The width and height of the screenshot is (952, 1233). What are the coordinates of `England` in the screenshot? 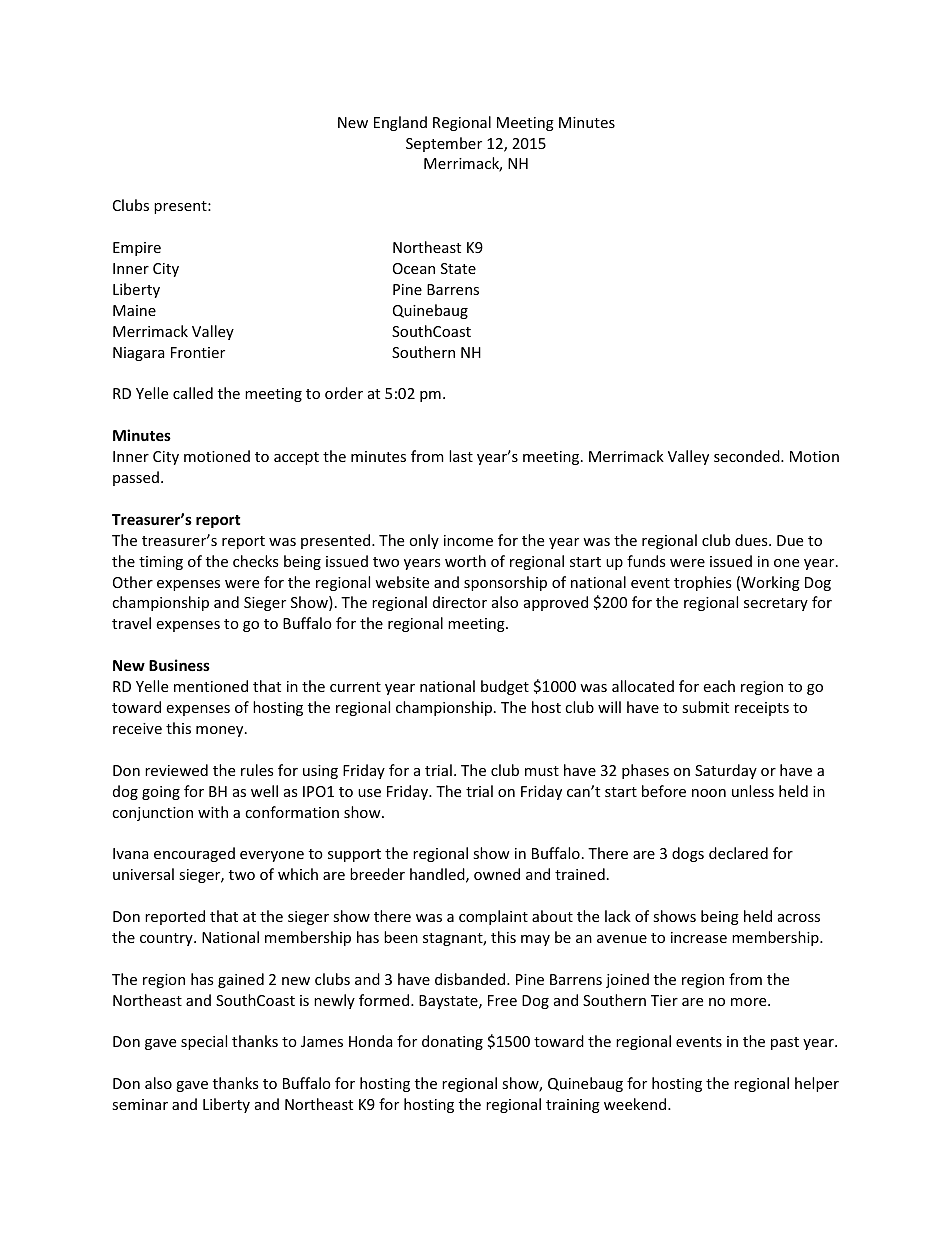 It's located at (400, 123).
